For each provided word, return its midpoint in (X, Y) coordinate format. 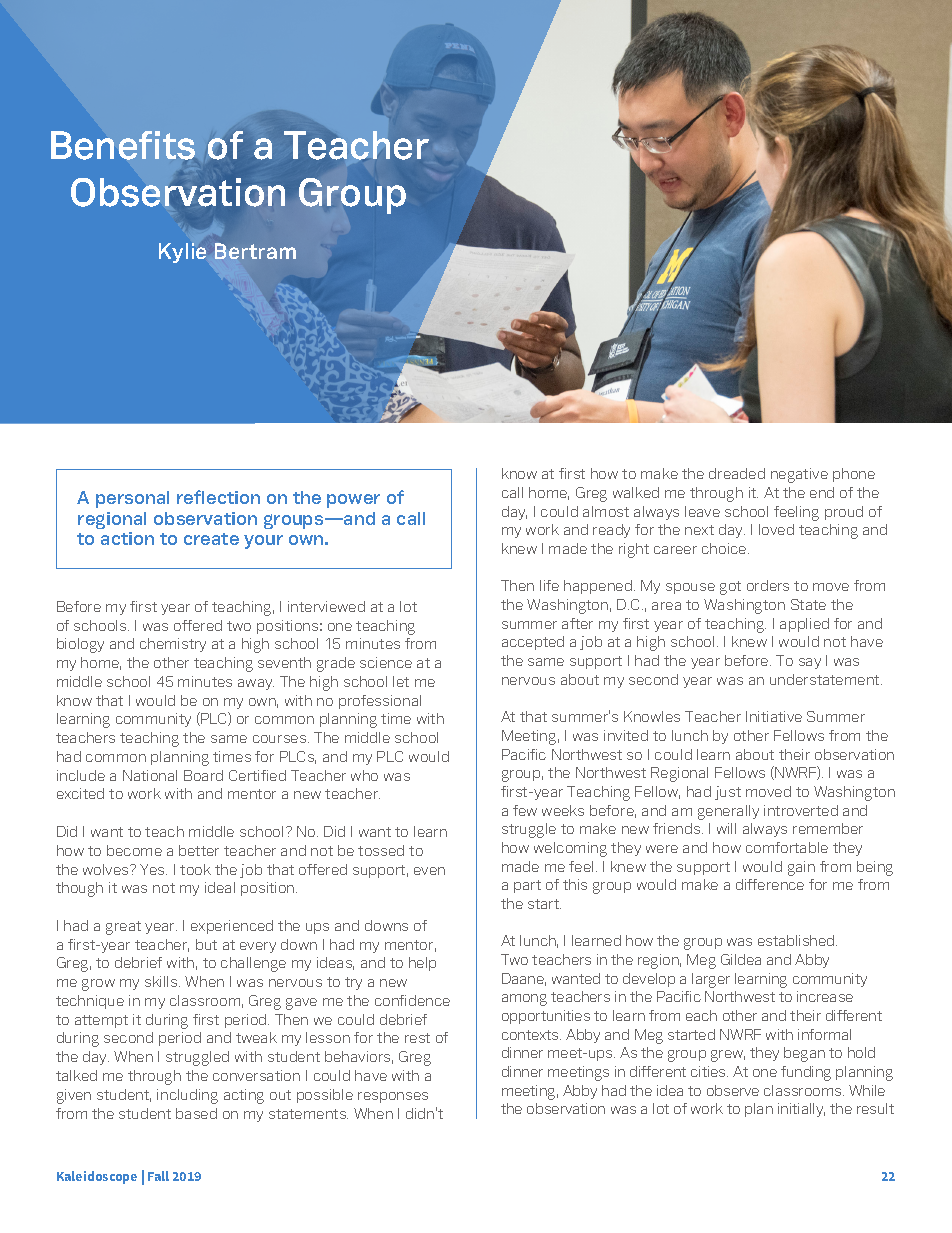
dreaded (737, 473)
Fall (158, 1176)
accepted (533, 643)
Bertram (255, 251)
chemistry (173, 645)
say (810, 663)
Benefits (123, 145)
